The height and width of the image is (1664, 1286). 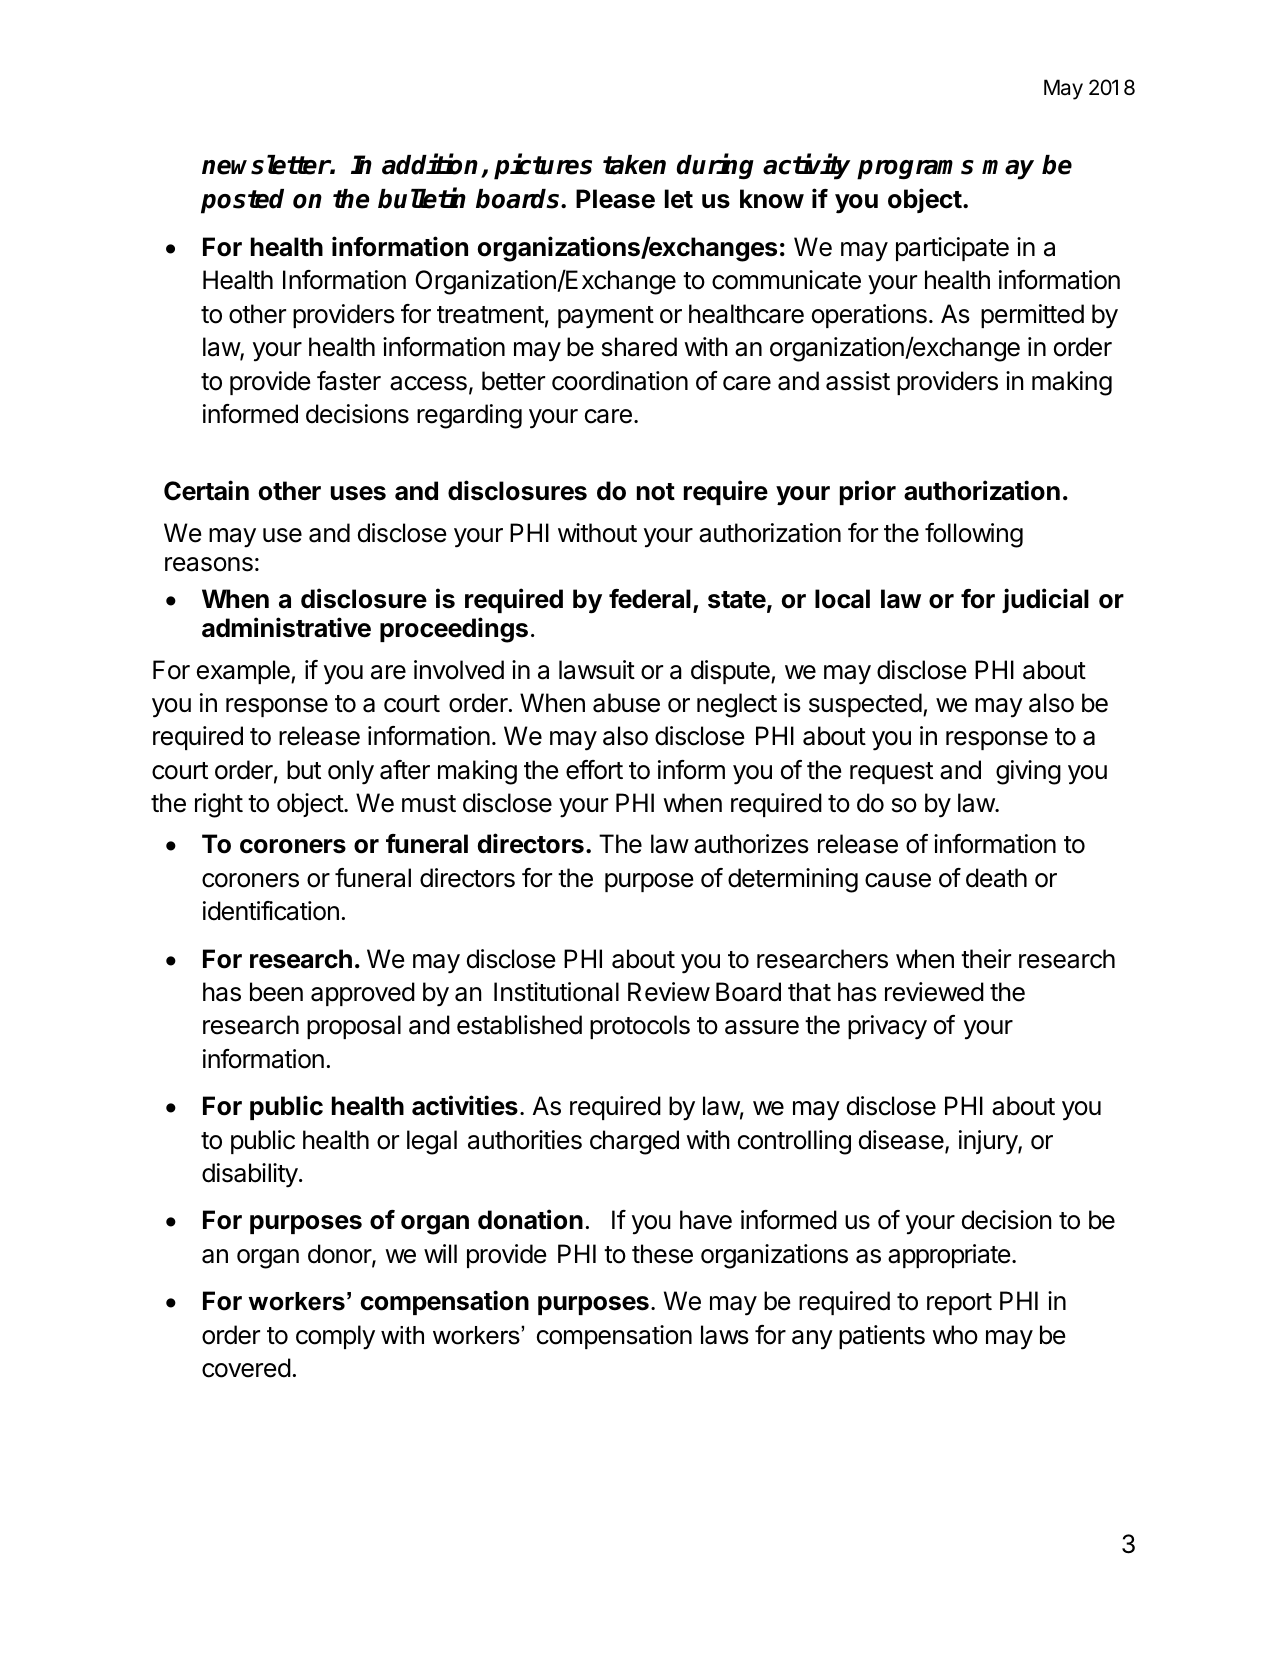 I want to click on suspected, so click(x=865, y=705).
